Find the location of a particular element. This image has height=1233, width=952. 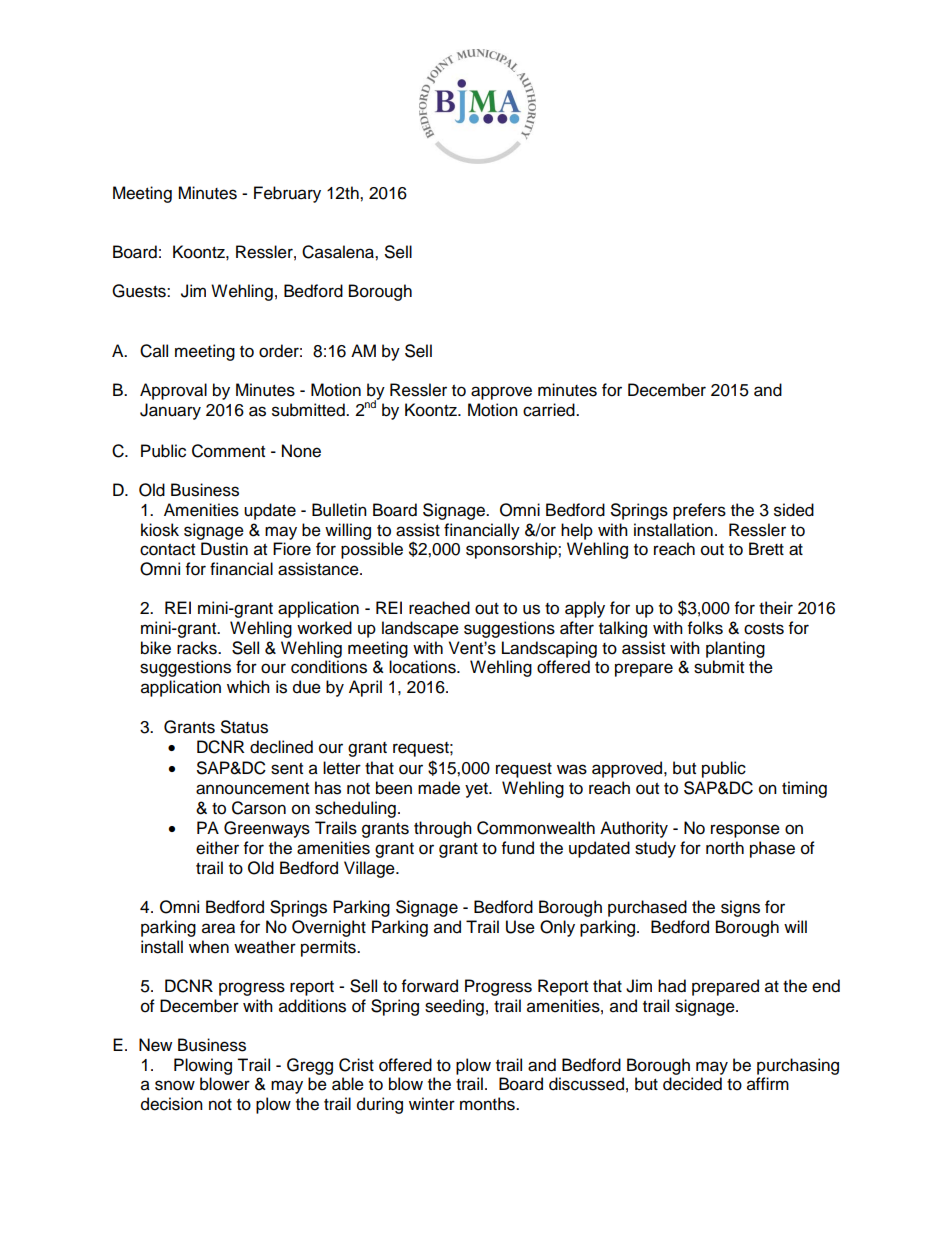

carried is located at coordinates (550, 410).
